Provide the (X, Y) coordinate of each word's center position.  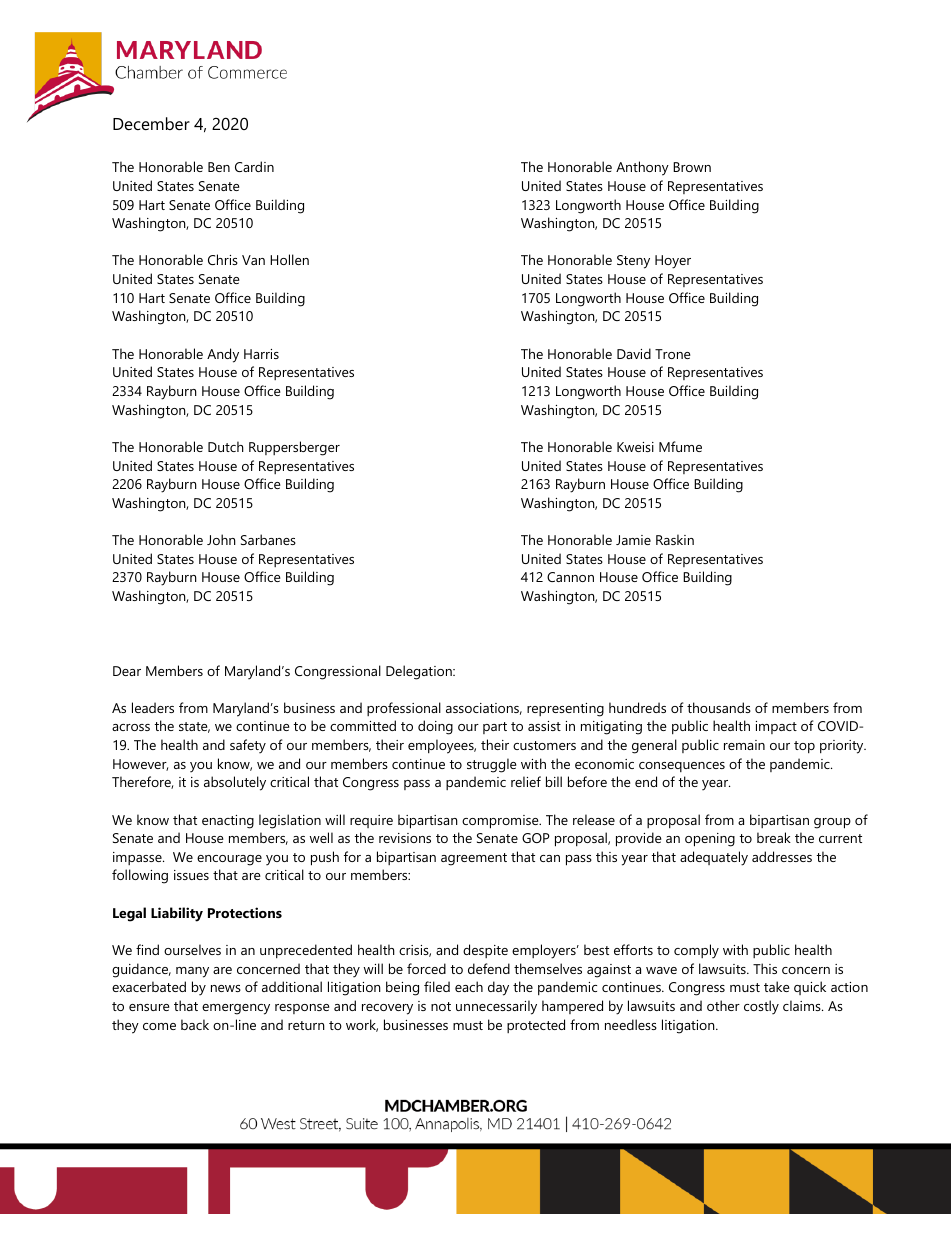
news (226, 988)
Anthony (642, 168)
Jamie (633, 540)
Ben (219, 167)
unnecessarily (496, 1007)
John (221, 539)
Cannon (570, 577)
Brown (692, 167)
